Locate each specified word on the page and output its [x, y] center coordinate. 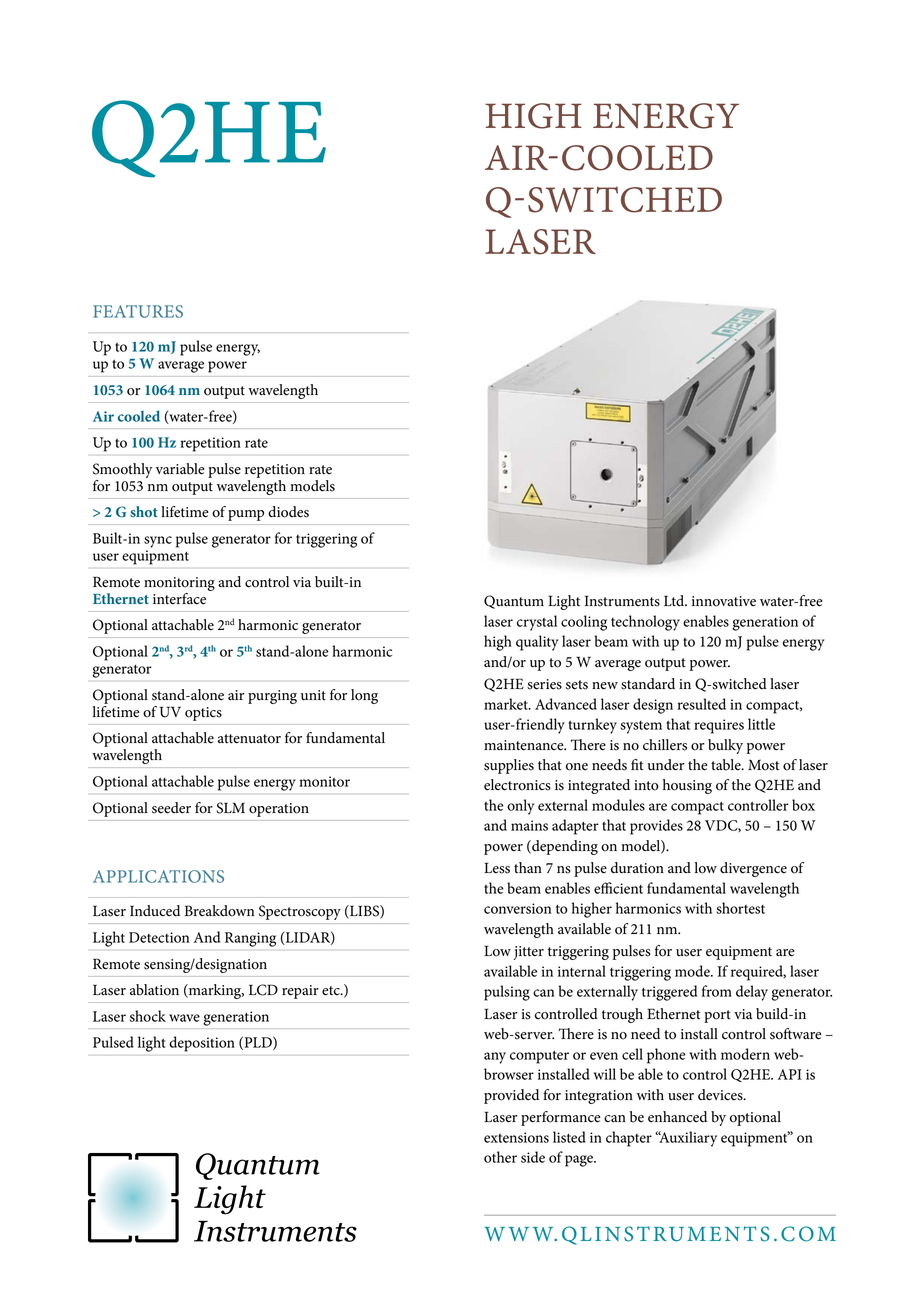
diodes [288, 512]
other [500, 1157]
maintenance [525, 745]
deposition [202, 1044]
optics [203, 714]
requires [719, 726]
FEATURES [138, 311]
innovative [724, 601]
